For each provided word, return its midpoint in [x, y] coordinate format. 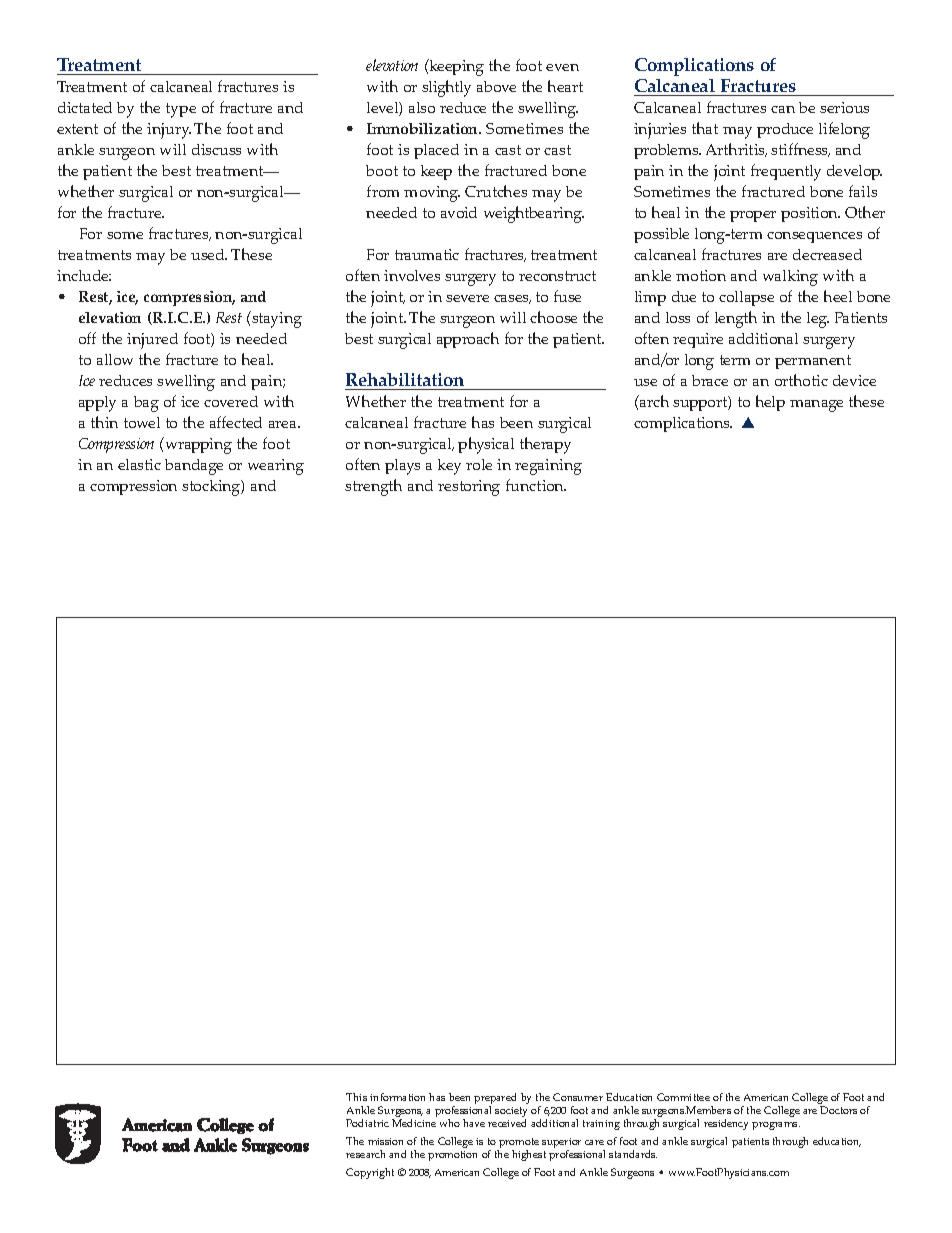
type [181, 110]
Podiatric [367, 1123]
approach [468, 340]
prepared [495, 1100]
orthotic [801, 380]
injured [152, 341]
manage [816, 406]
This [356, 1097]
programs [776, 1126]
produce [785, 130]
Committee [683, 1097]
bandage [194, 467]
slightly [446, 88]
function [536, 485]
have [474, 1123]
